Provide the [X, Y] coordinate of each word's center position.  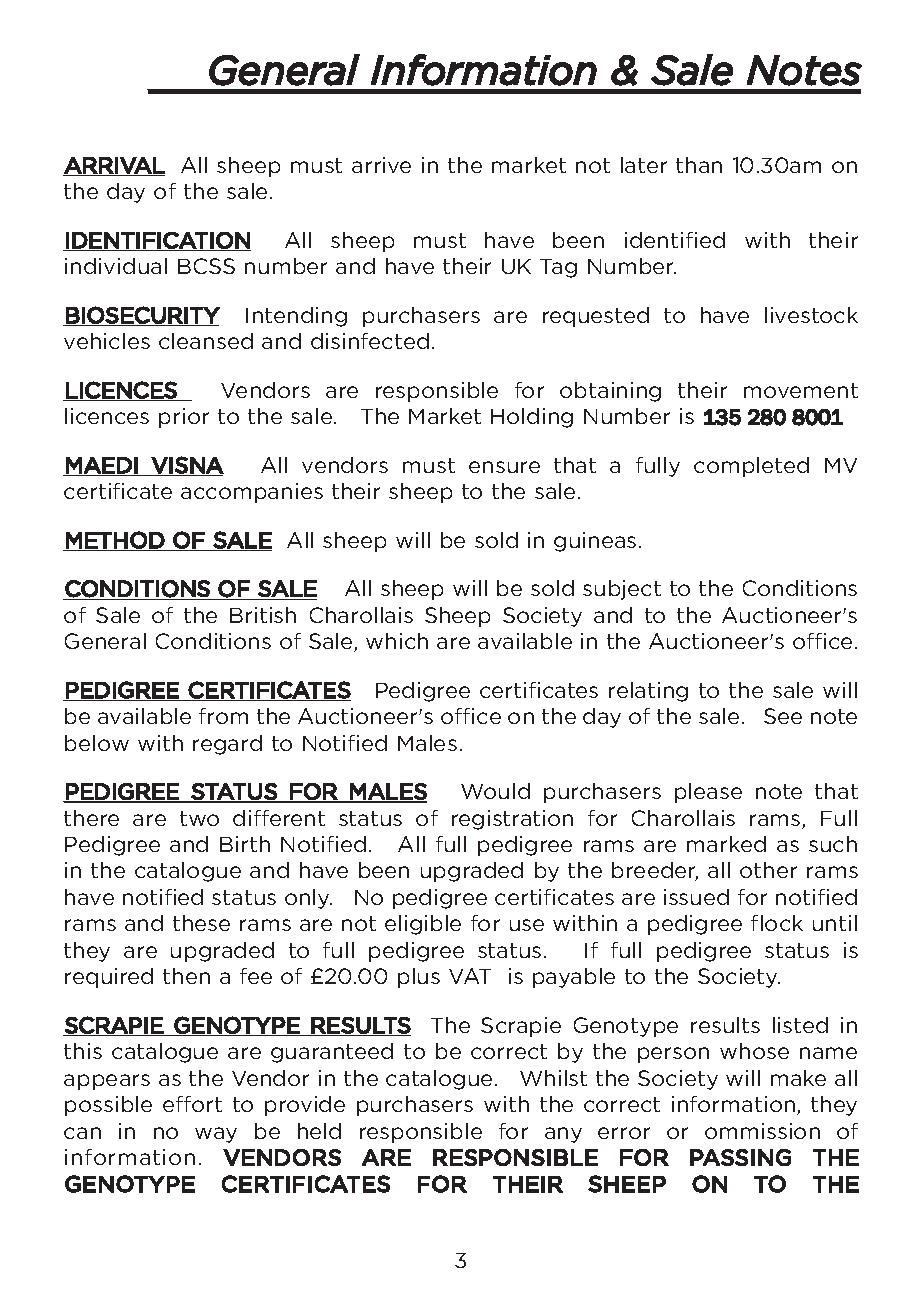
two [199, 818]
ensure [504, 467]
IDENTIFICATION [157, 241]
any [563, 1135]
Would [495, 791]
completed [751, 467]
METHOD [115, 541]
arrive [381, 165]
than [699, 165]
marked [726, 844]
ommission [762, 1131]
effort [192, 1104]
